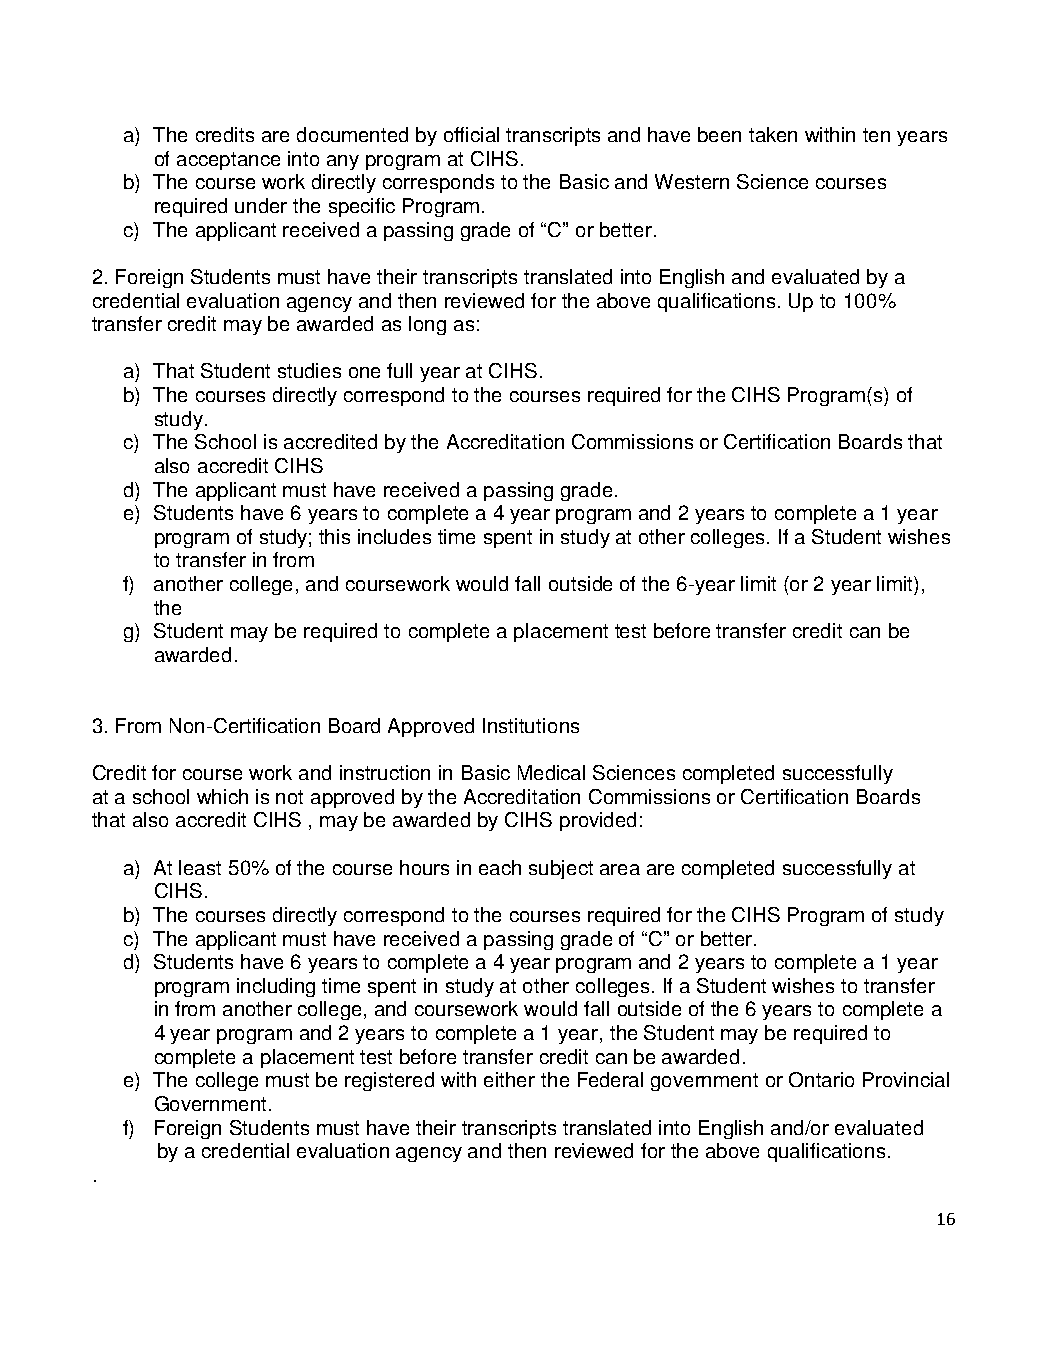  What do you see at coordinates (222, 796) in the page?
I see `which` at bounding box center [222, 796].
